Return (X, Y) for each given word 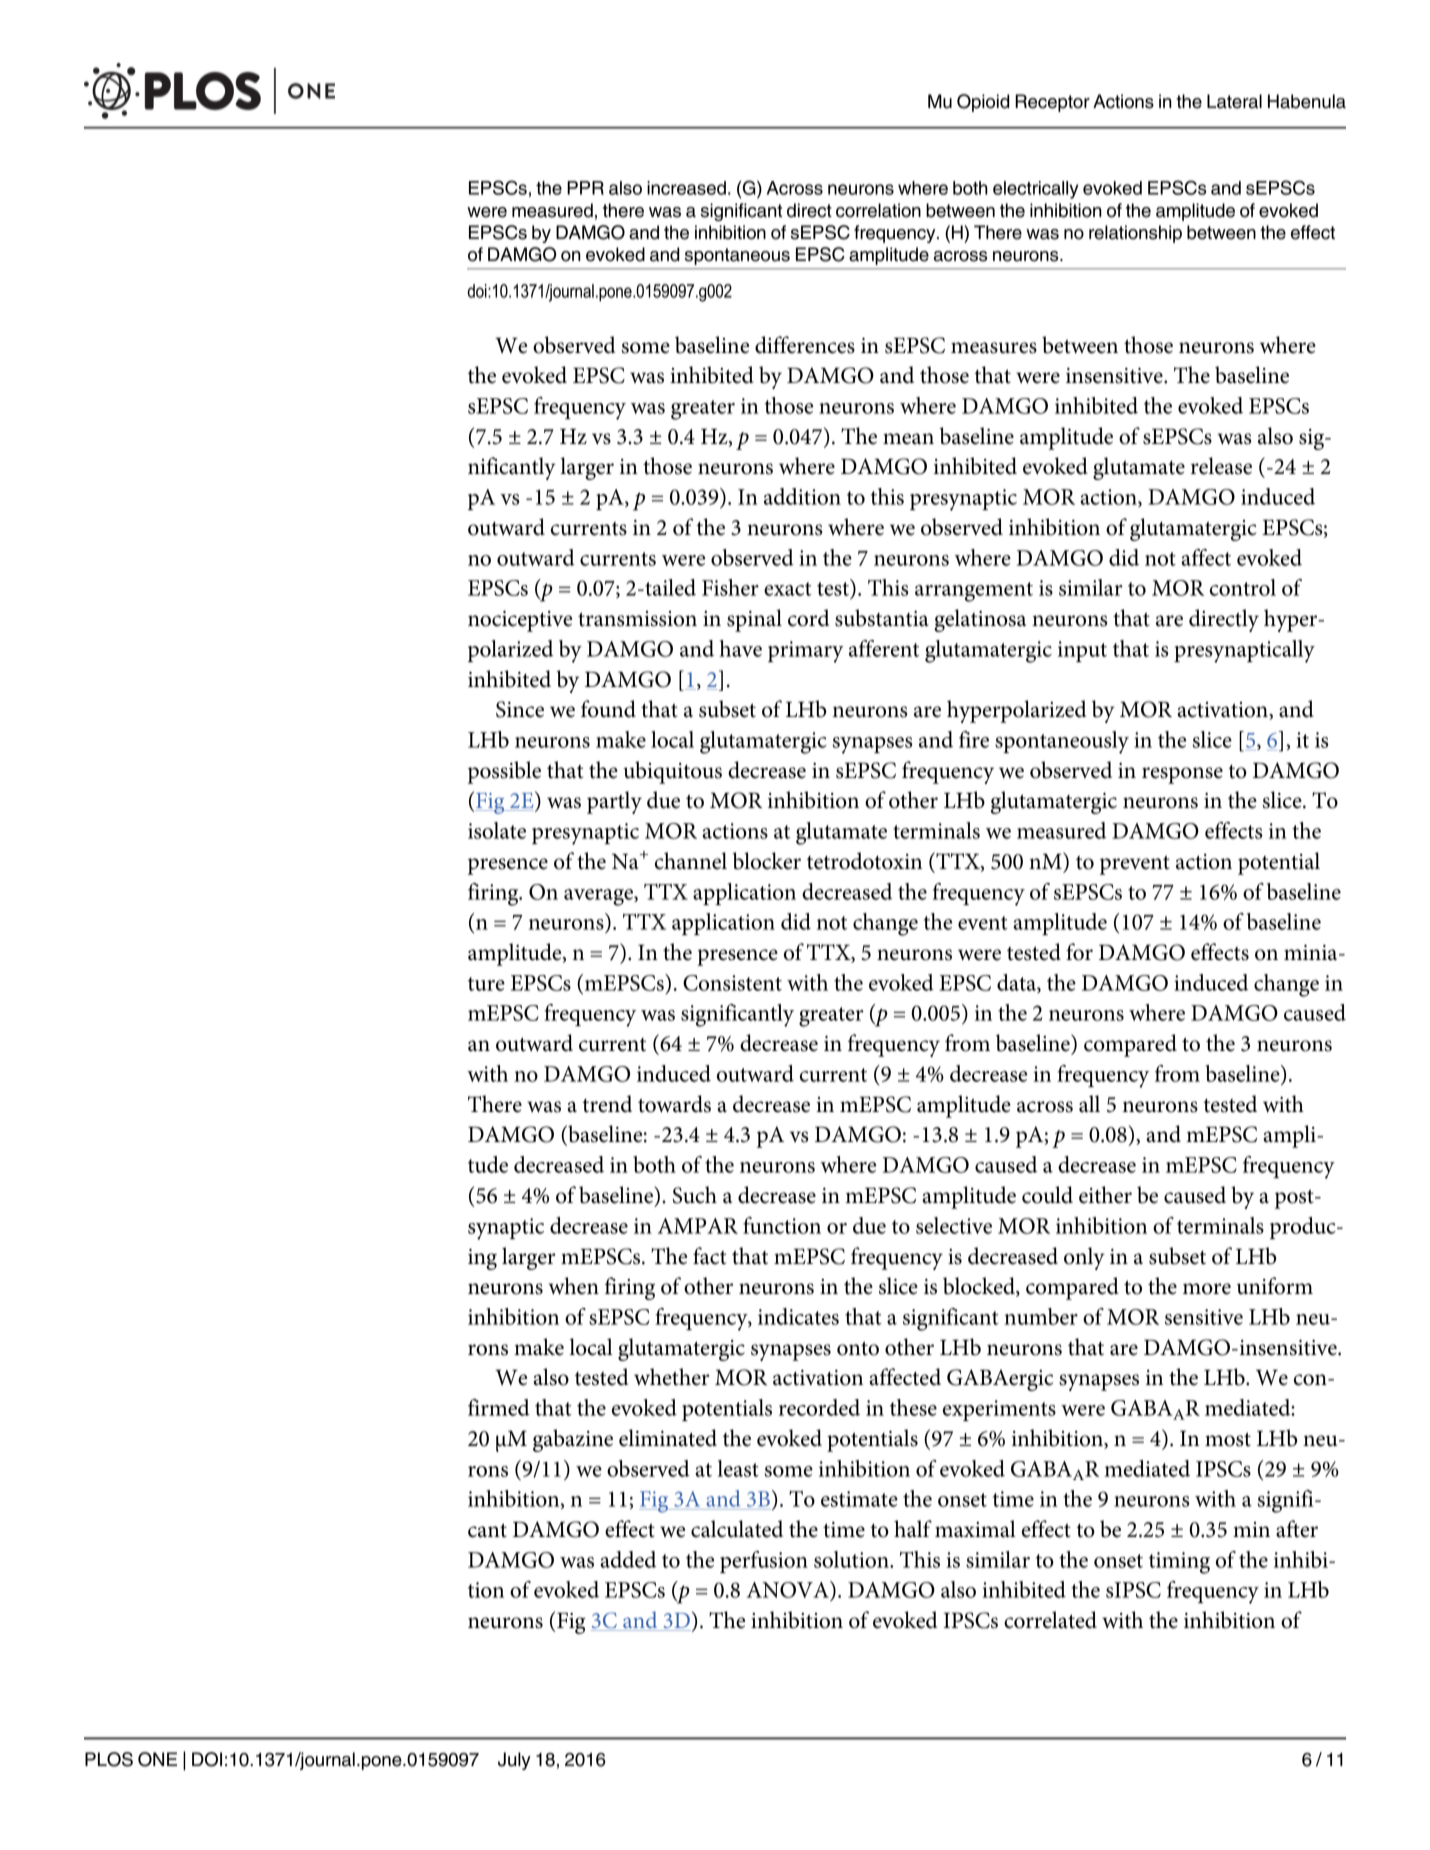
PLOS (109, 1759)
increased (686, 188)
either (1105, 1195)
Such (695, 1195)
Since (520, 709)
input (1082, 651)
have (740, 648)
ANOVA (789, 1591)
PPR (585, 188)
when (573, 1286)
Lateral (1234, 101)
